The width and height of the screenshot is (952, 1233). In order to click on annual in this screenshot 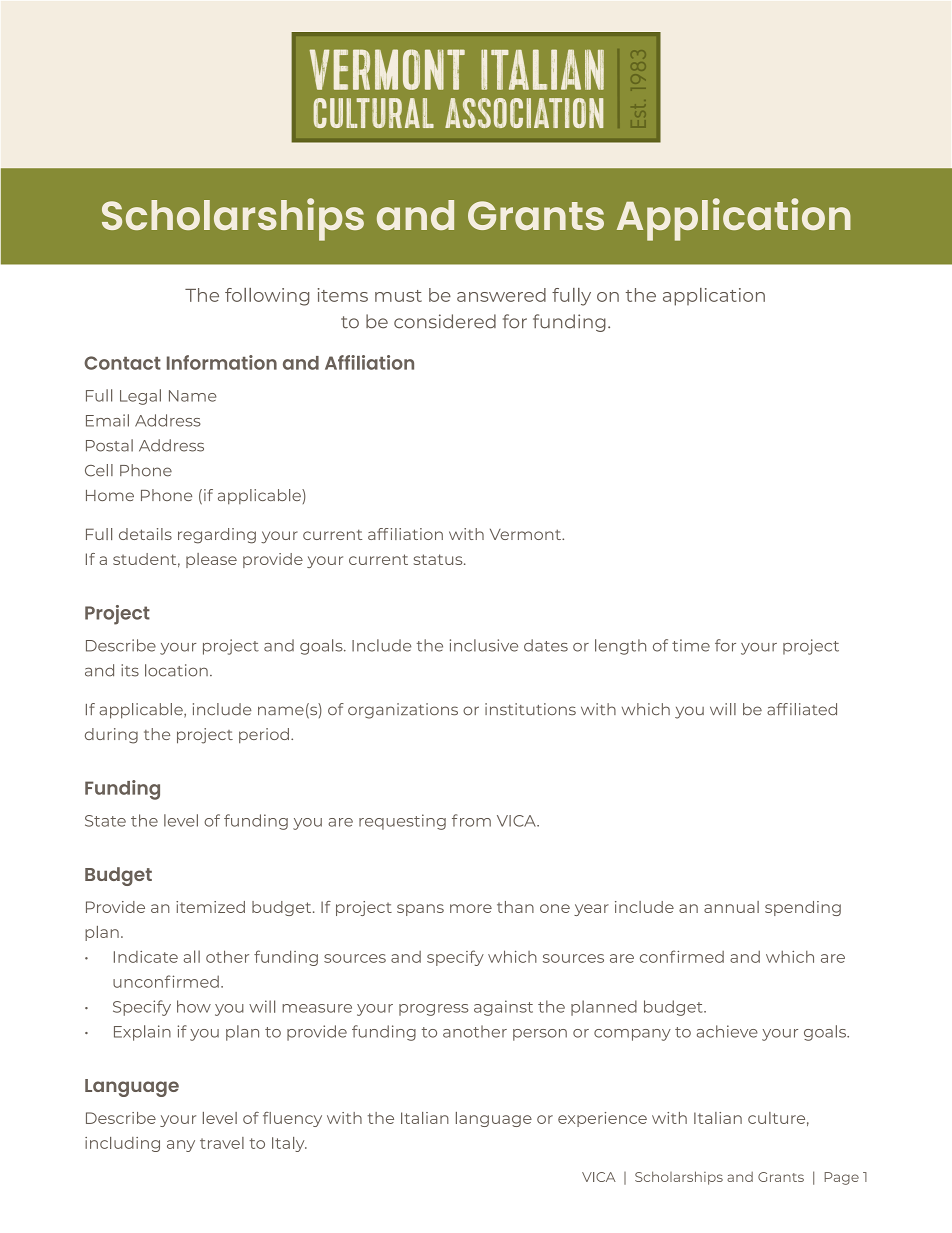, I will do `click(731, 907)`.
